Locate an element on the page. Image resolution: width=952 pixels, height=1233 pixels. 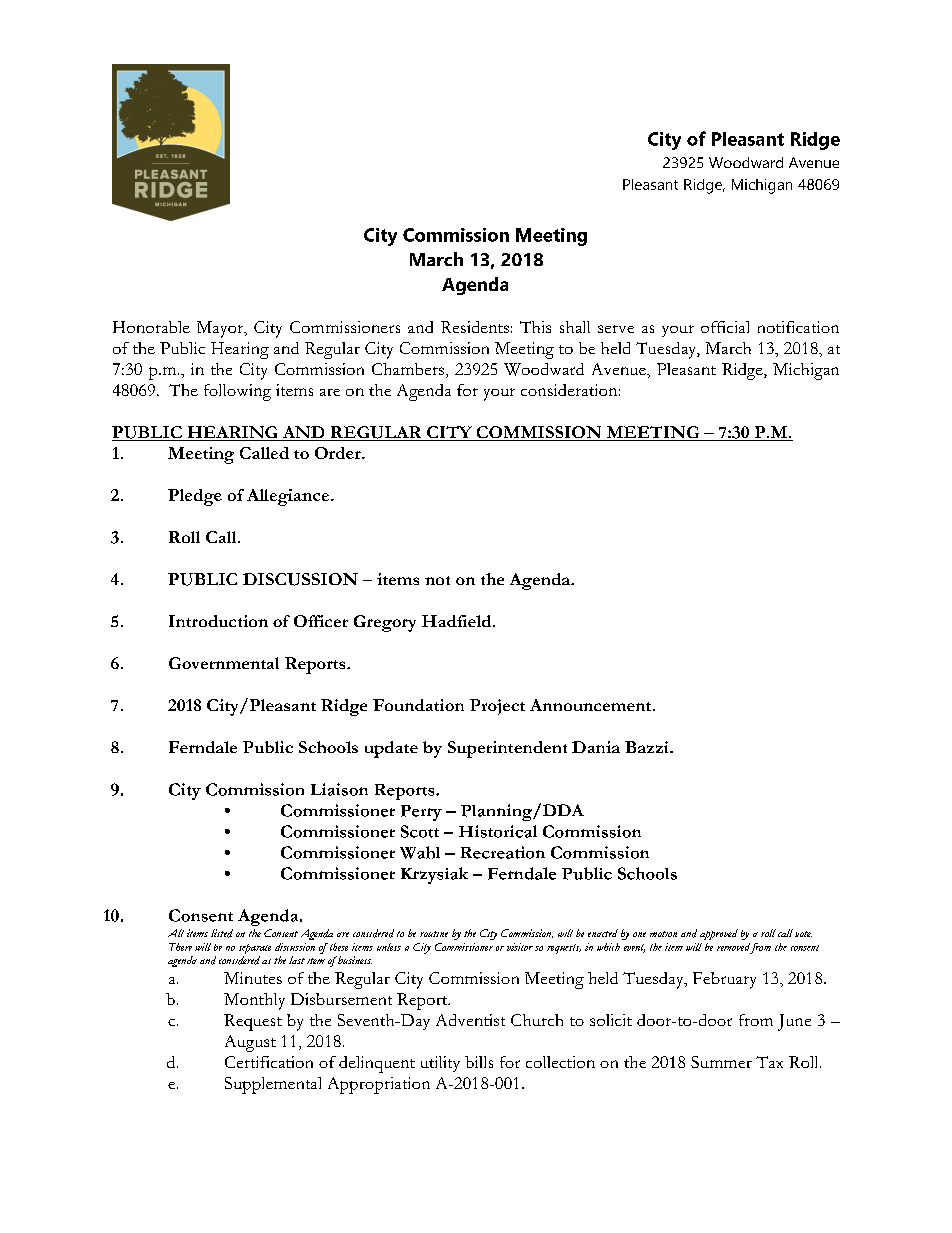
Dania is located at coordinates (596, 747).
